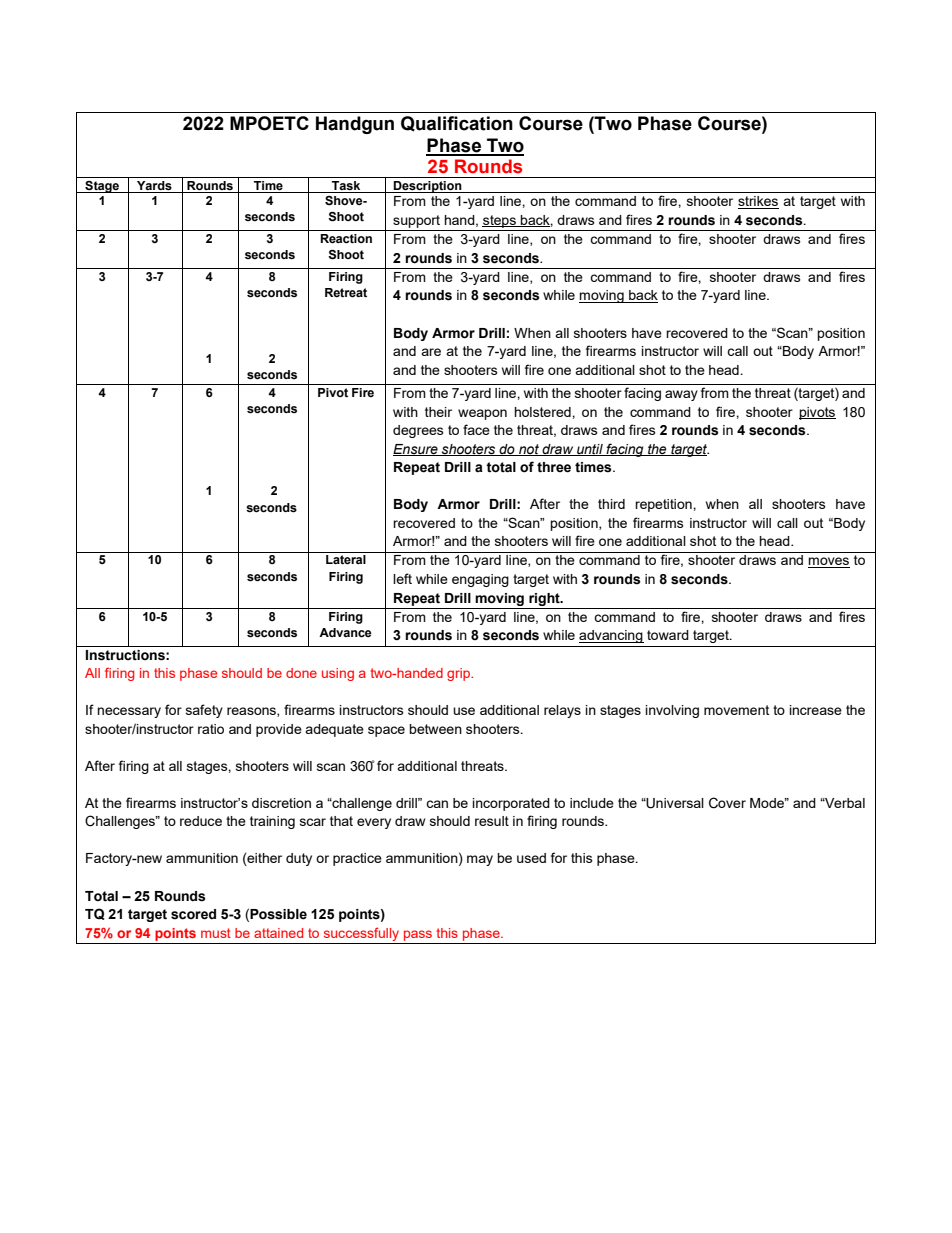 The height and width of the screenshot is (1233, 952). Describe the element at coordinates (482, 414) in the screenshot. I see `weapon` at that location.
